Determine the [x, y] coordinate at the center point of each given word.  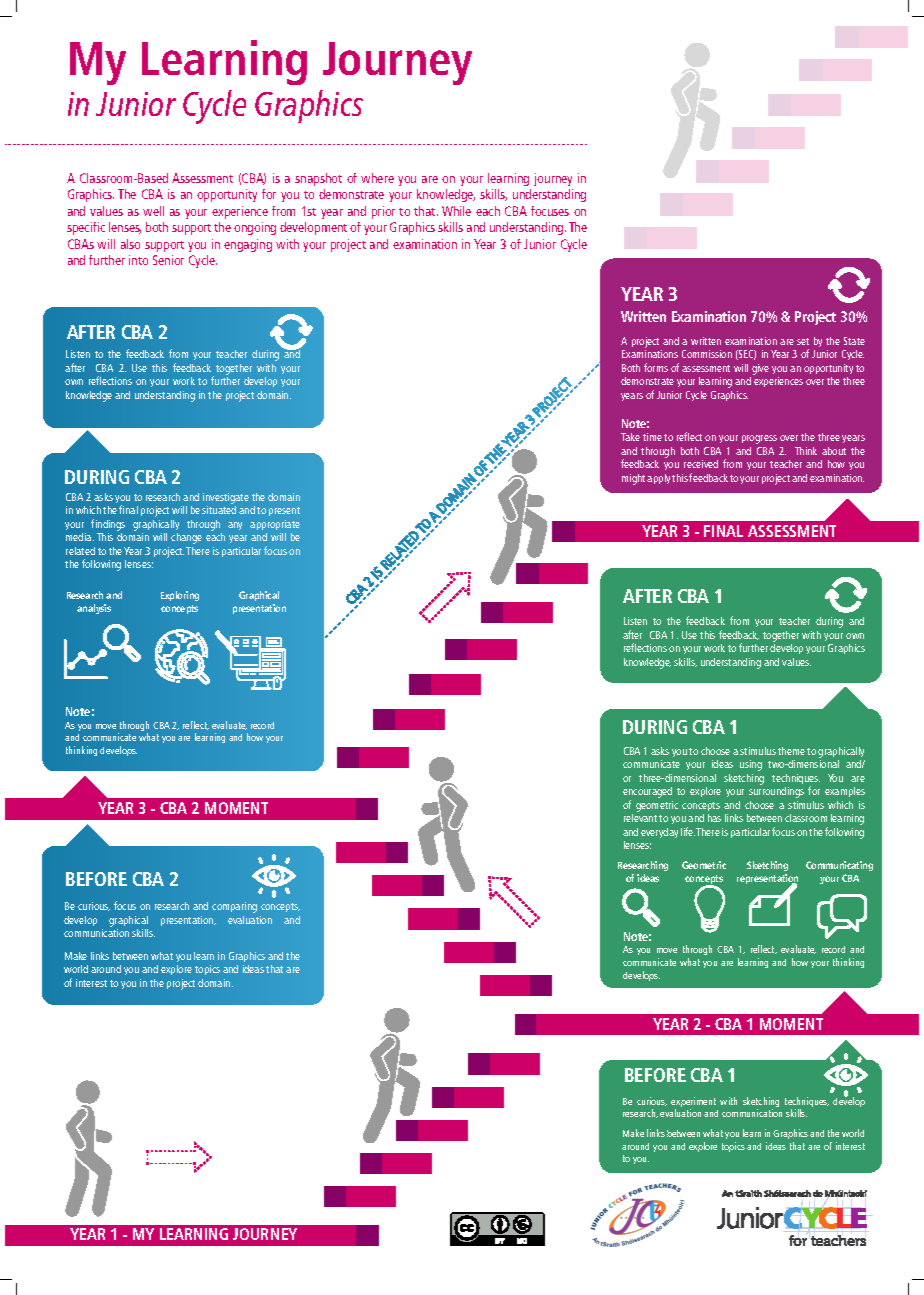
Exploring [180, 596]
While [456, 211]
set [803, 341]
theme [791, 751]
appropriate [275, 525]
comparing [234, 907]
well [153, 211]
